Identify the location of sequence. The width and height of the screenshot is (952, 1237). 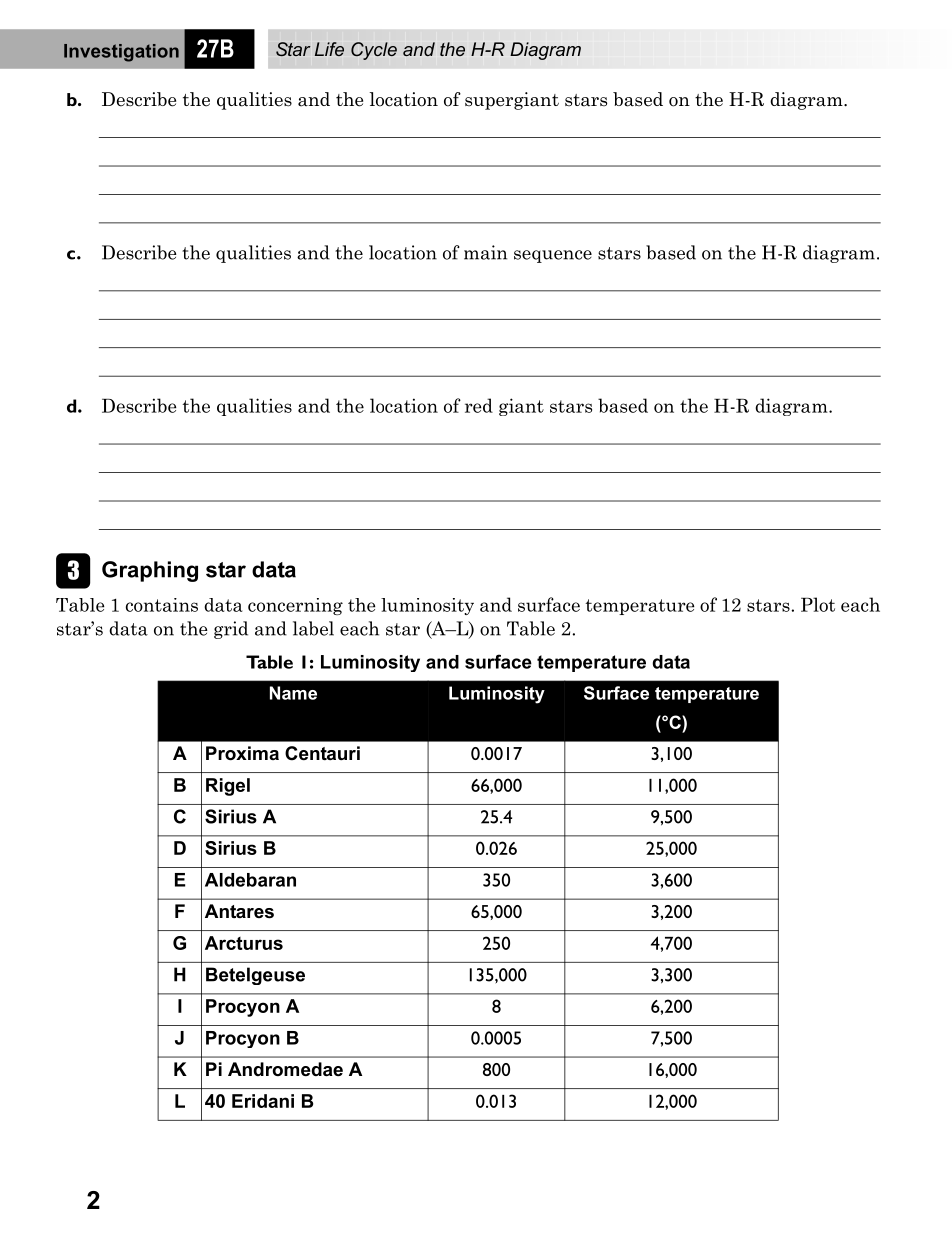
(553, 256).
